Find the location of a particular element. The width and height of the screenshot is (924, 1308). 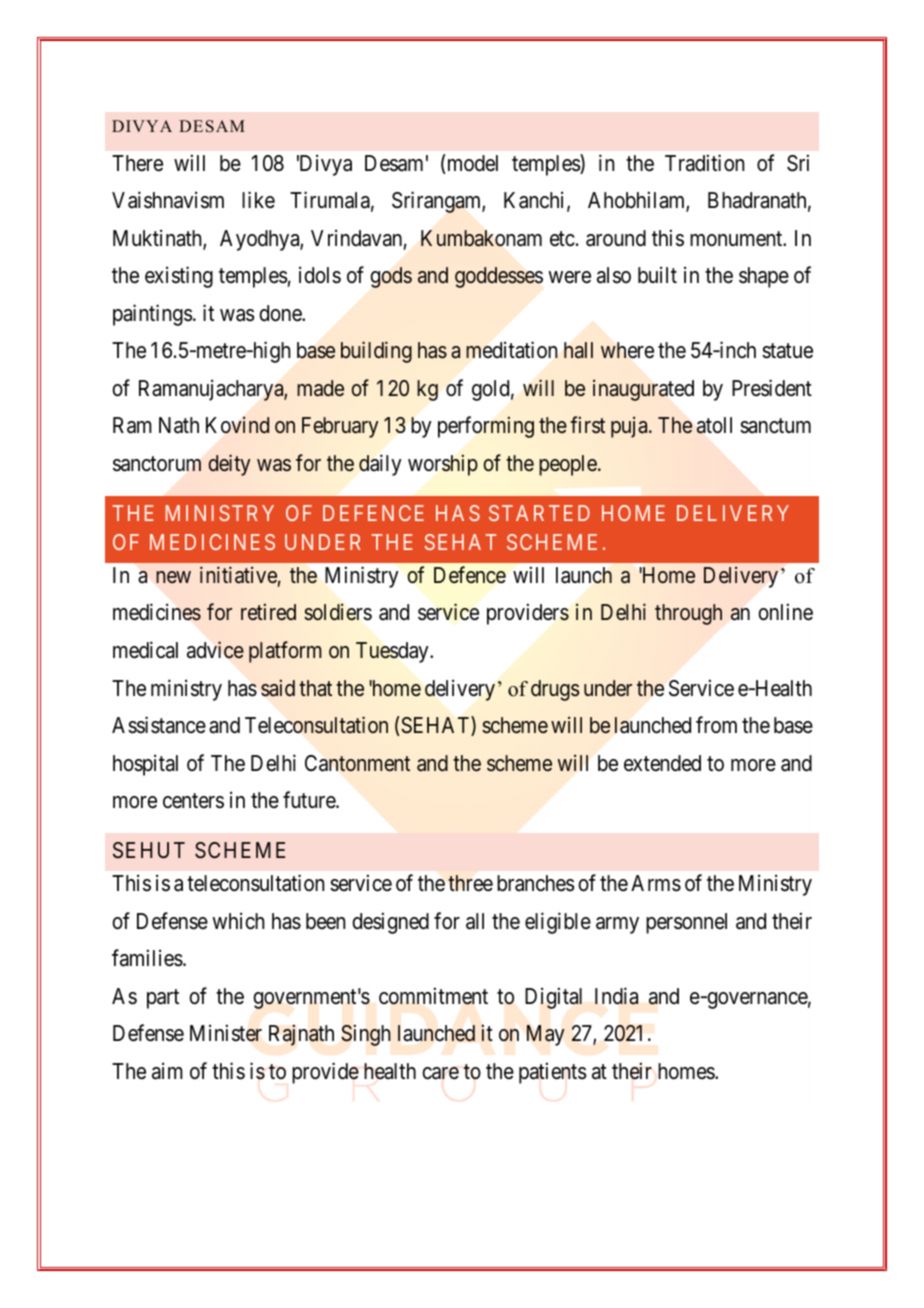

care is located at coordinates (440, 1073).
